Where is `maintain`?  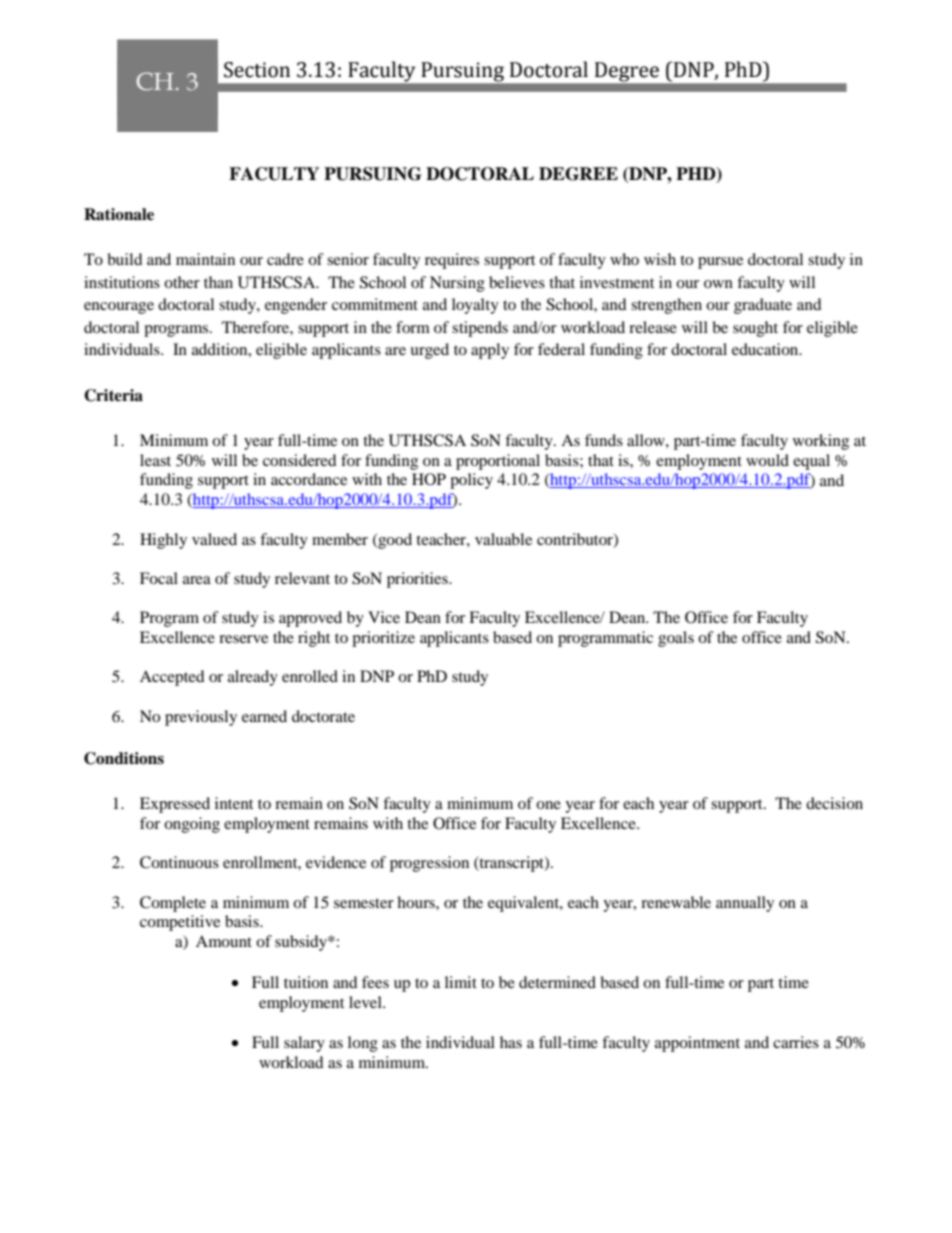 maintain is located at coordinates (205, 259).
